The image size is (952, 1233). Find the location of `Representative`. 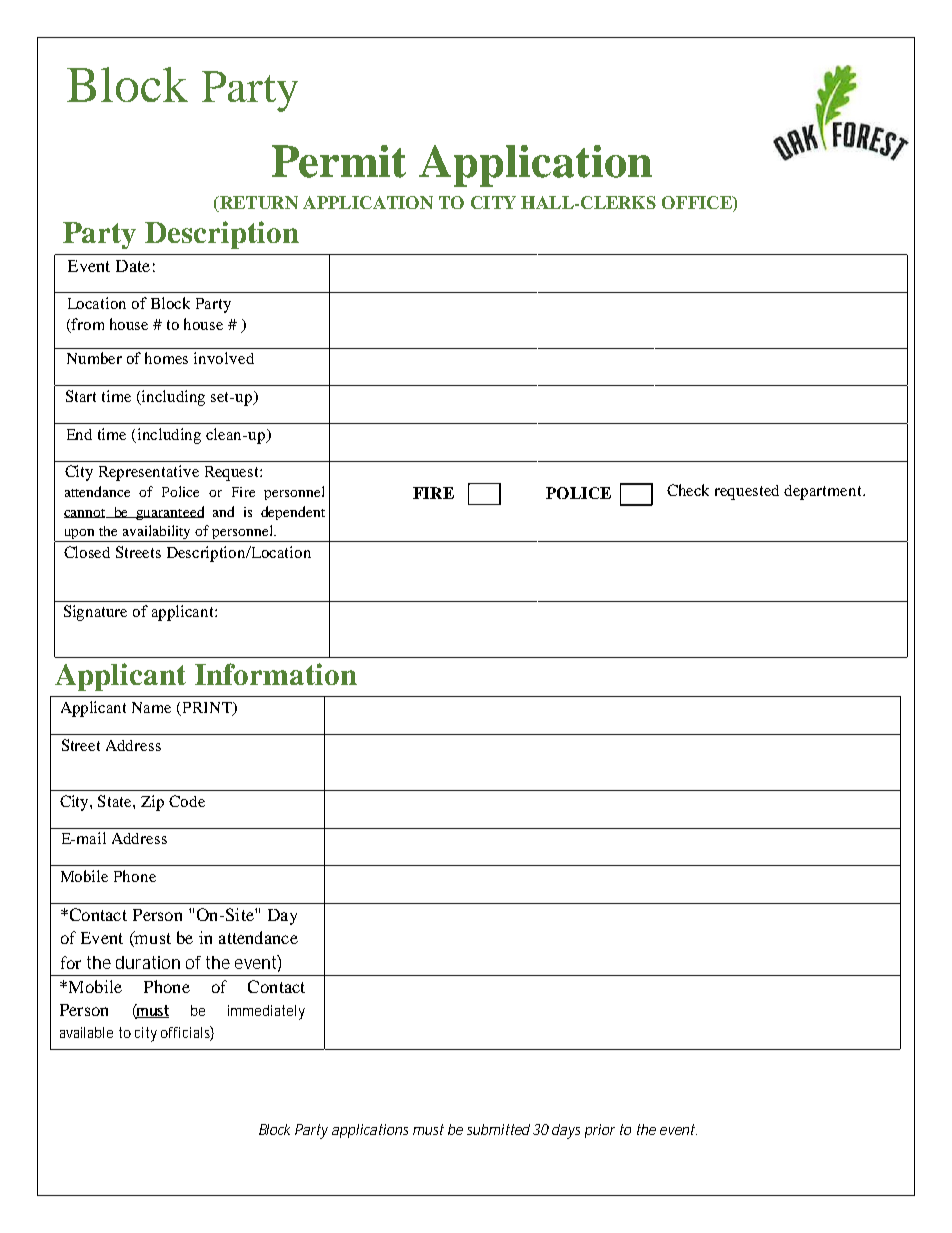

Representative is located at coordinates (149, 473).
